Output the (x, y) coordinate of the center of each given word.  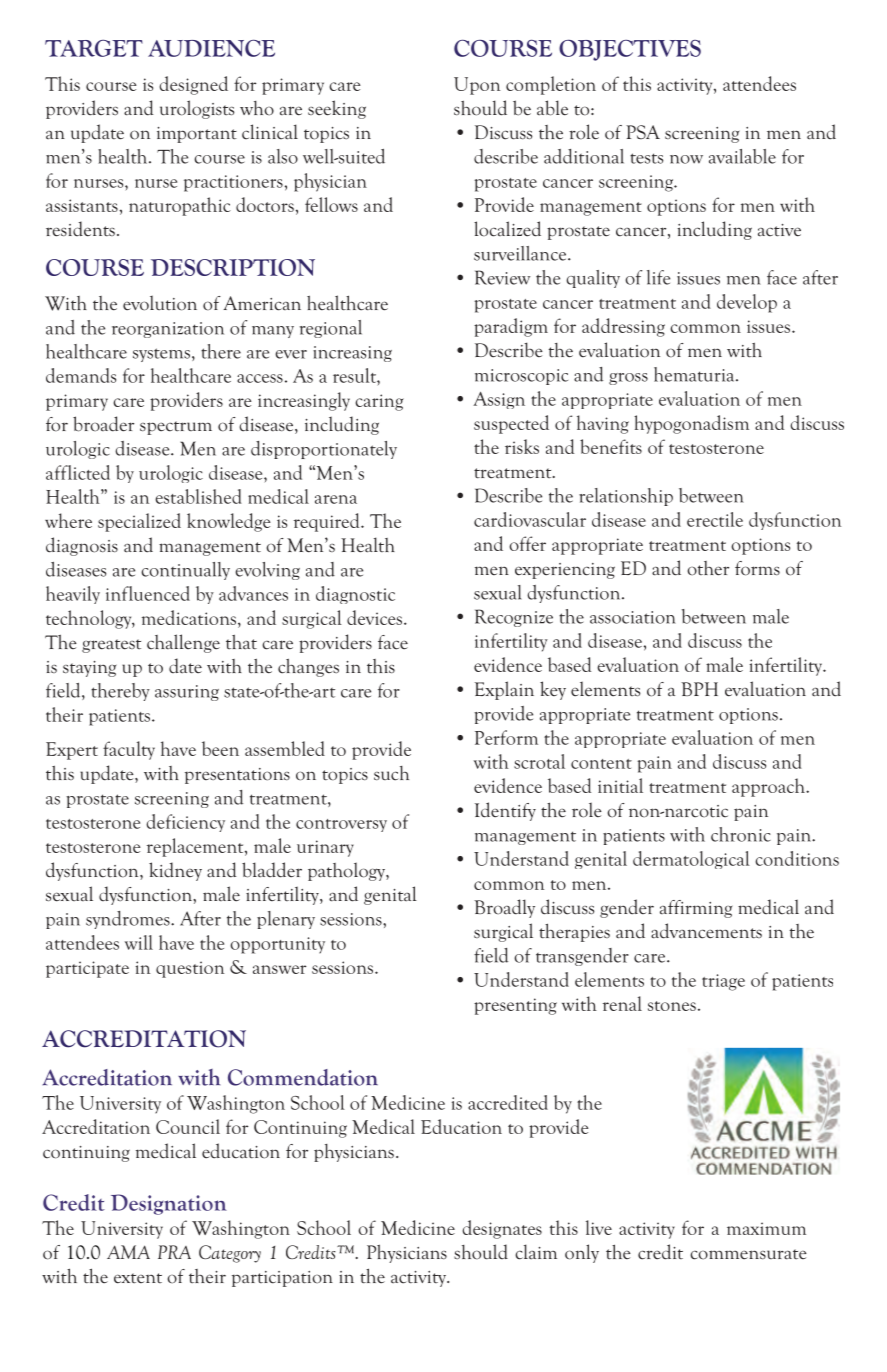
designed (193, 85)
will (139, 942)
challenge (183, 643)
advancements (706, 931)
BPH (699, 689)
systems (161, 355)
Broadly (504, 908)
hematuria (695, 374)
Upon (477, 86)
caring (379, 402)
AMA (128, 1252)
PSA (643, 132)
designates (502, 1229)
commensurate (748, 1254)
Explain (504, 690)
